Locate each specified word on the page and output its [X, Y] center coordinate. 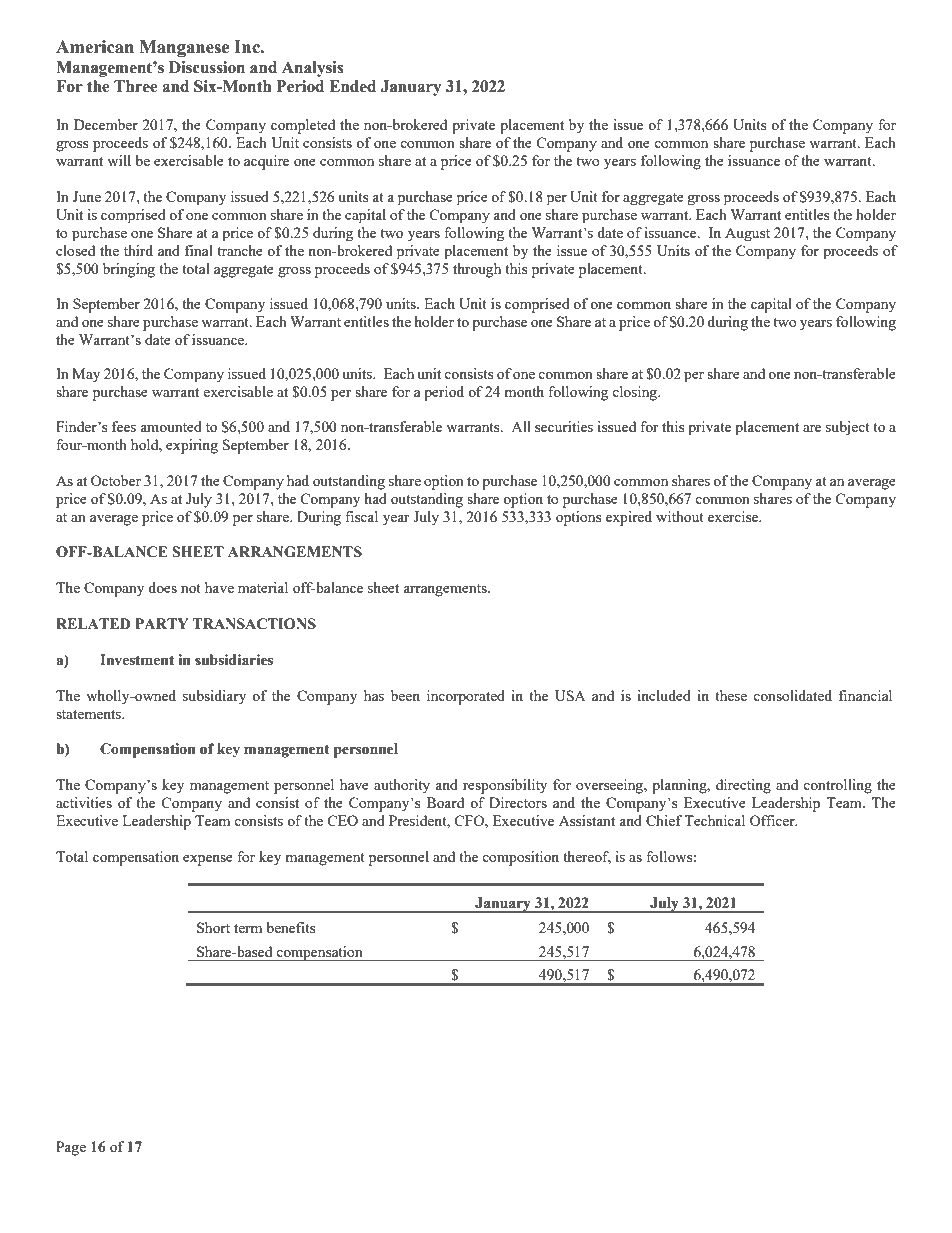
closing [636, 393]
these [731, 695]
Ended [352, 86]
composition [520, 858]
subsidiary [214, 697]
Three [136, 86]
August [747, 234]
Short [213, 927]
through [477, 270]
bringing [129, 270]
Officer [773, 820]
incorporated [466, 697]
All [521, 426]
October [116, 480]
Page [71, 1148]
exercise [734, 516]
